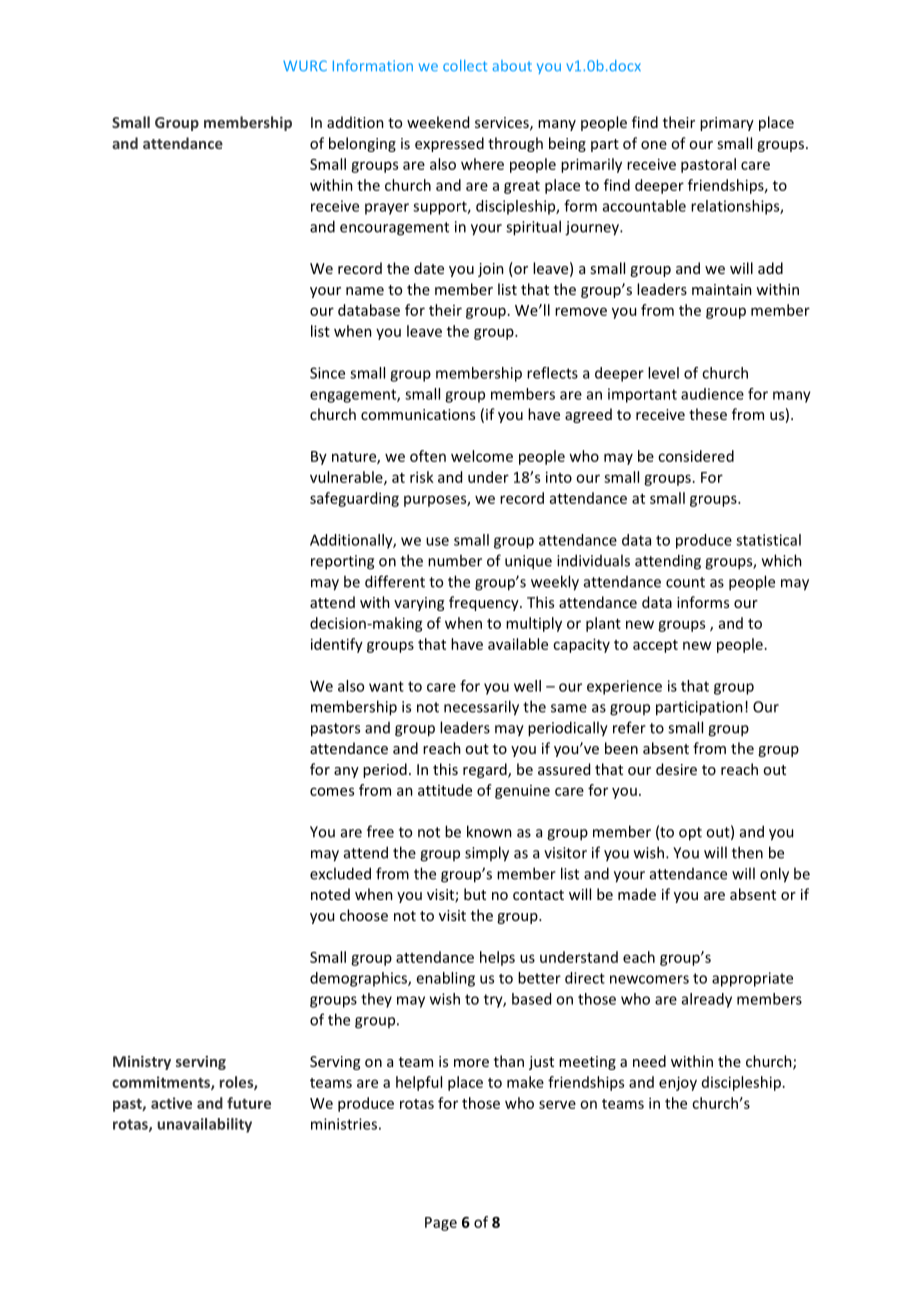 This screenshot has width=924, height=1308. Describe the element at coordinates (204, 1125) in the screenshot. I see `unavailability` at that location.
